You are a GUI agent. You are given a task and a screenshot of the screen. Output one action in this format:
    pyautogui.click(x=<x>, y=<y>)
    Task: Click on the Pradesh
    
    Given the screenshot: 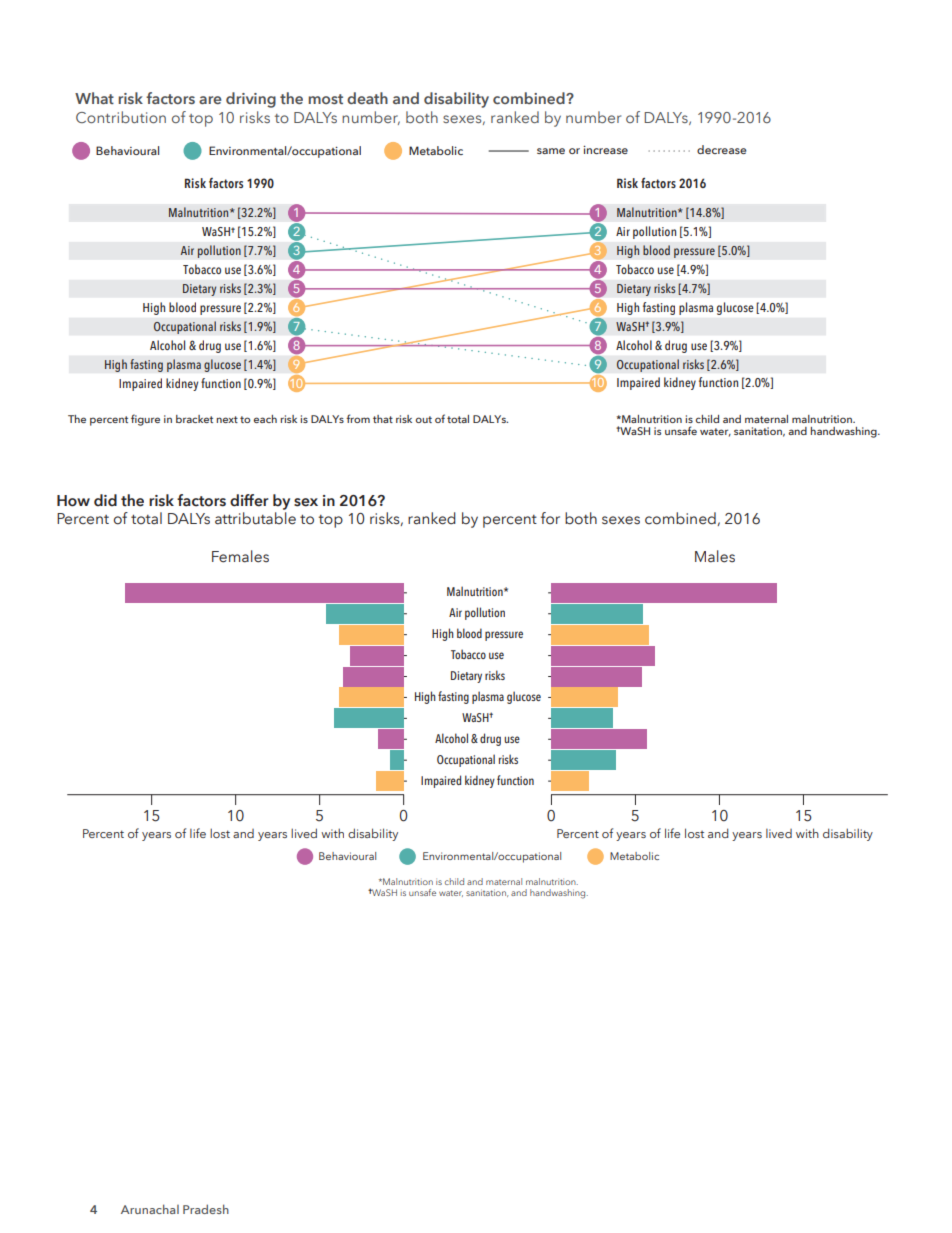 What is the action you would take?
    pyautogui.click(x=206, y=1209)
